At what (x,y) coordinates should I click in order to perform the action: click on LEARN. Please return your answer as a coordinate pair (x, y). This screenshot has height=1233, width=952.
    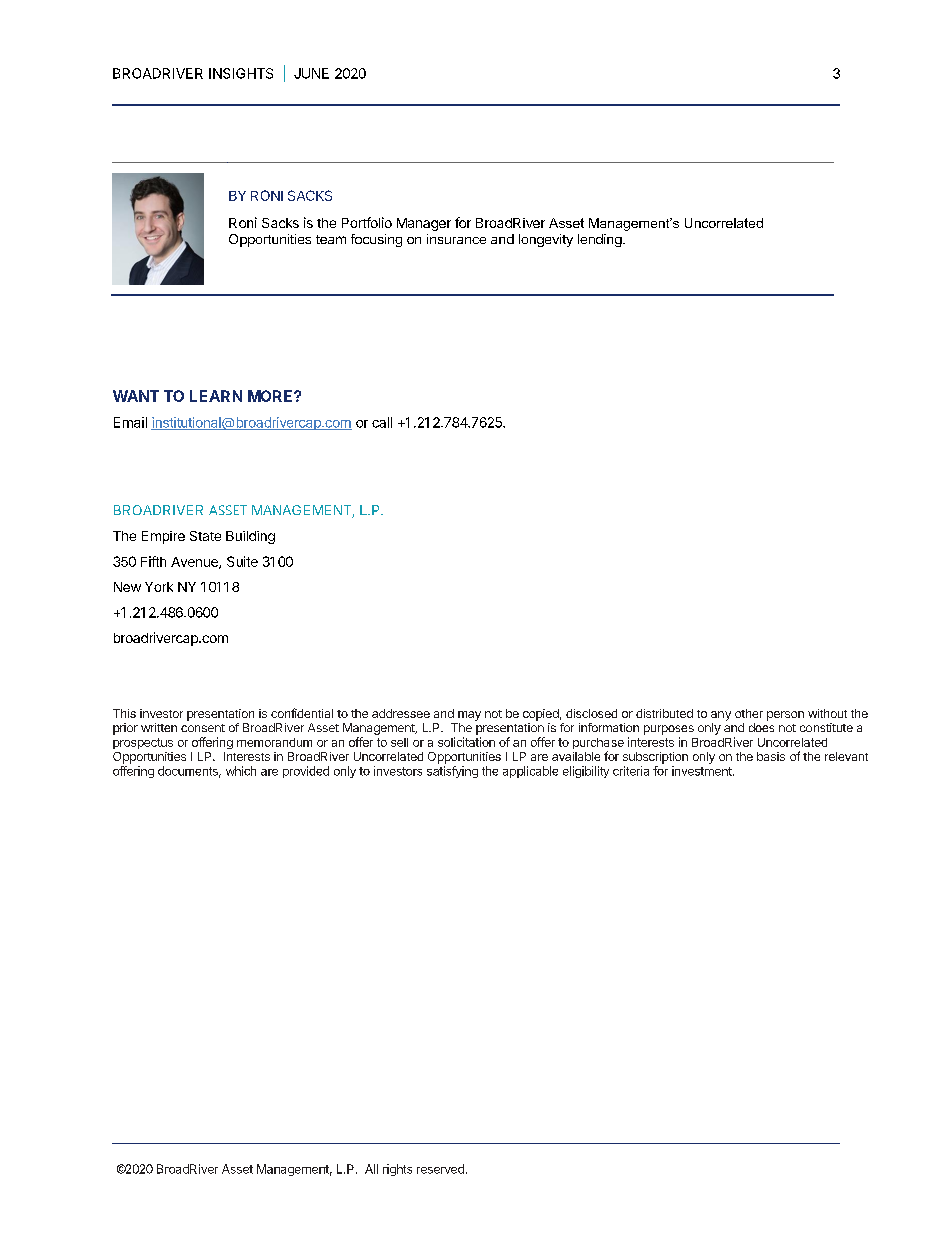
    Looking at the image, I should click on (216, 396).
